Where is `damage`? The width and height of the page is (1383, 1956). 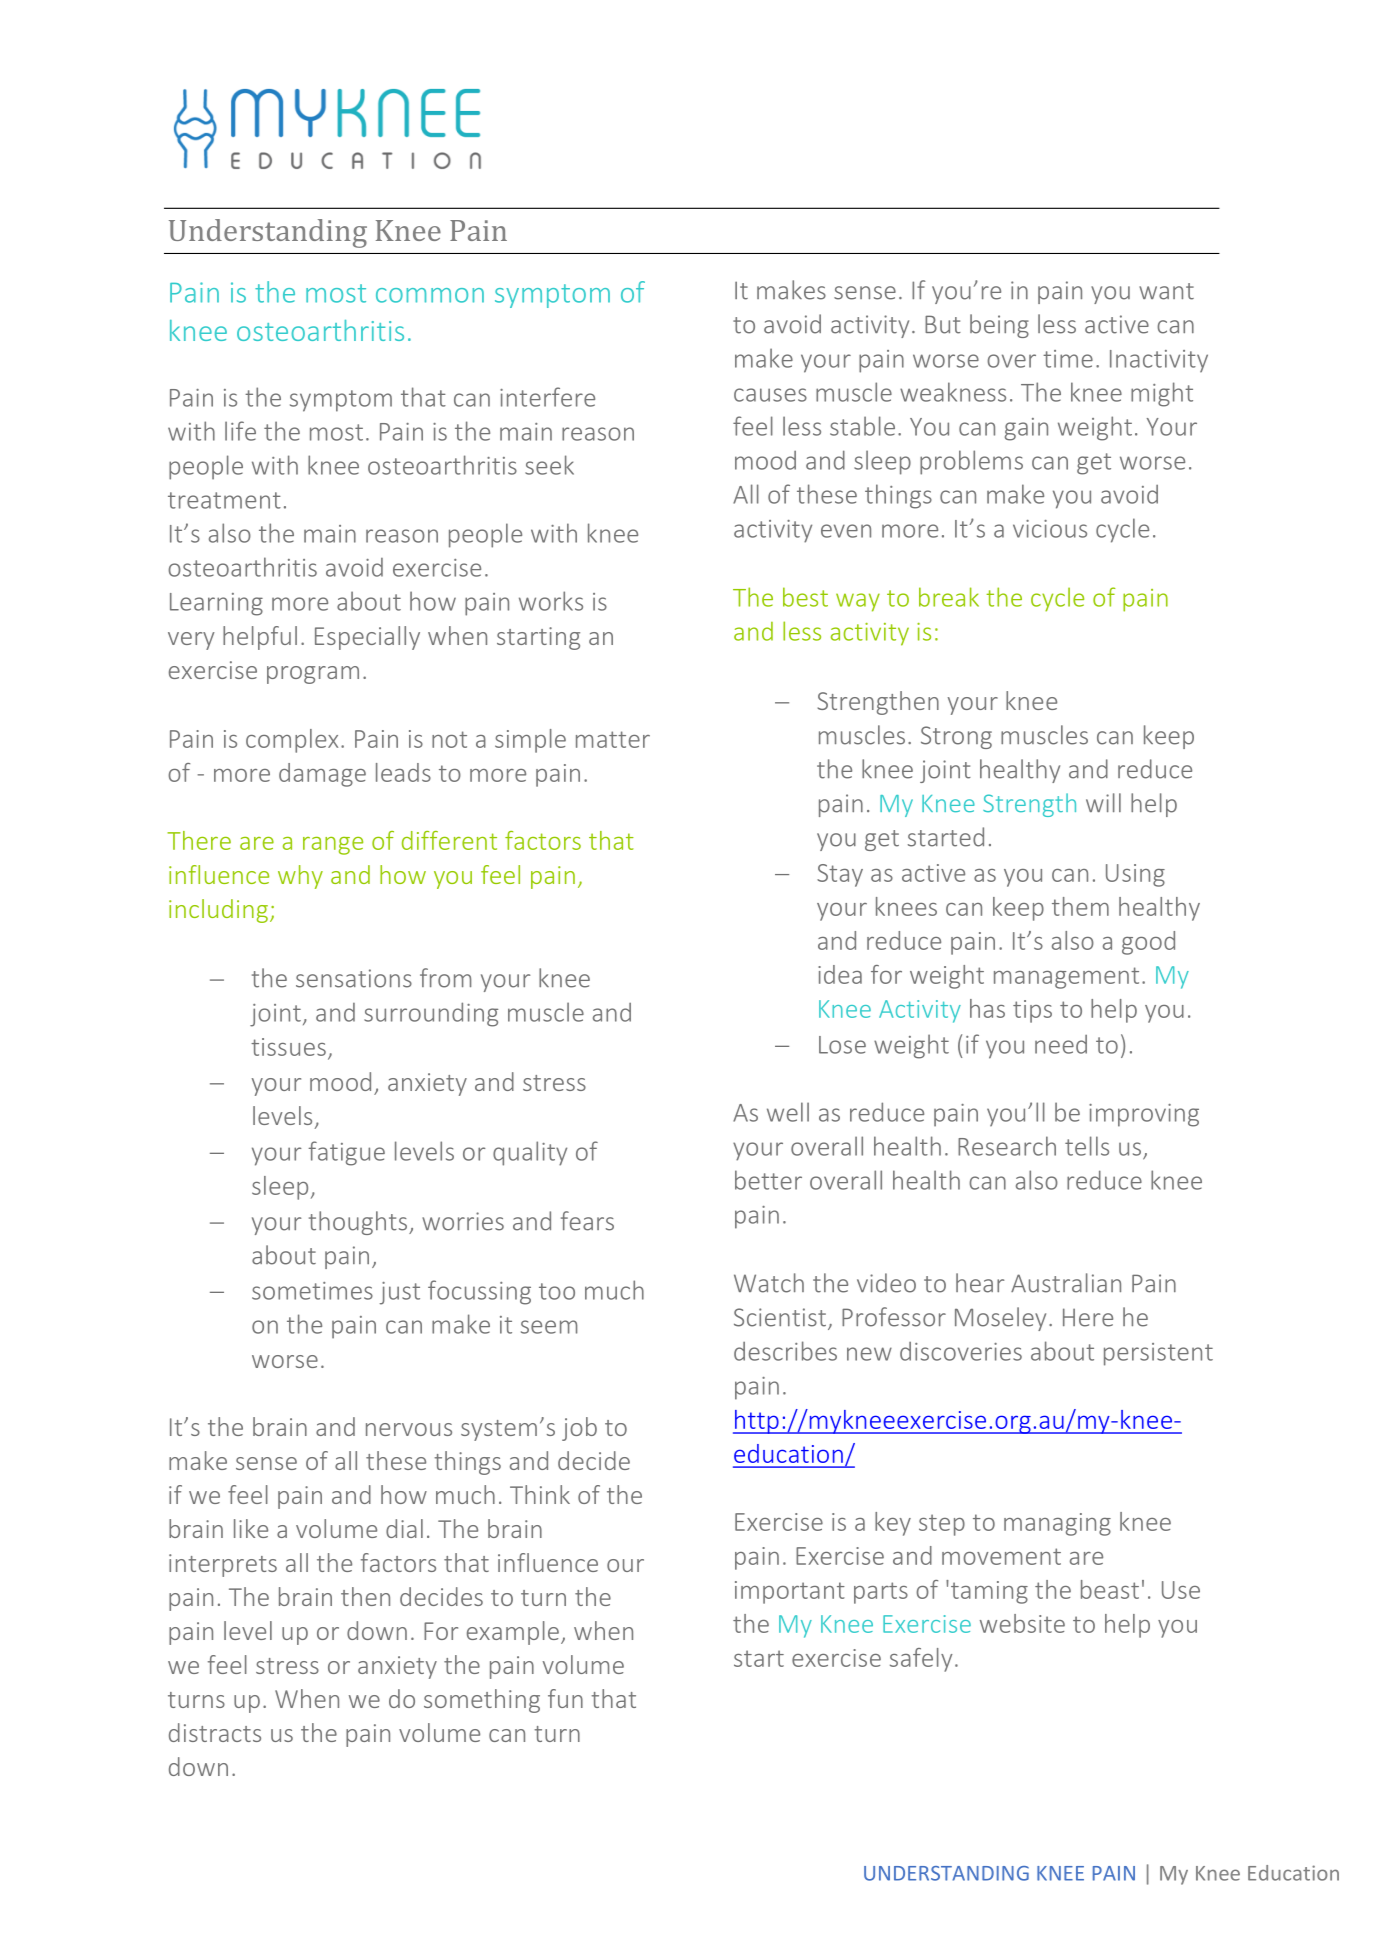 damage is located at coordinates (322, 775).
